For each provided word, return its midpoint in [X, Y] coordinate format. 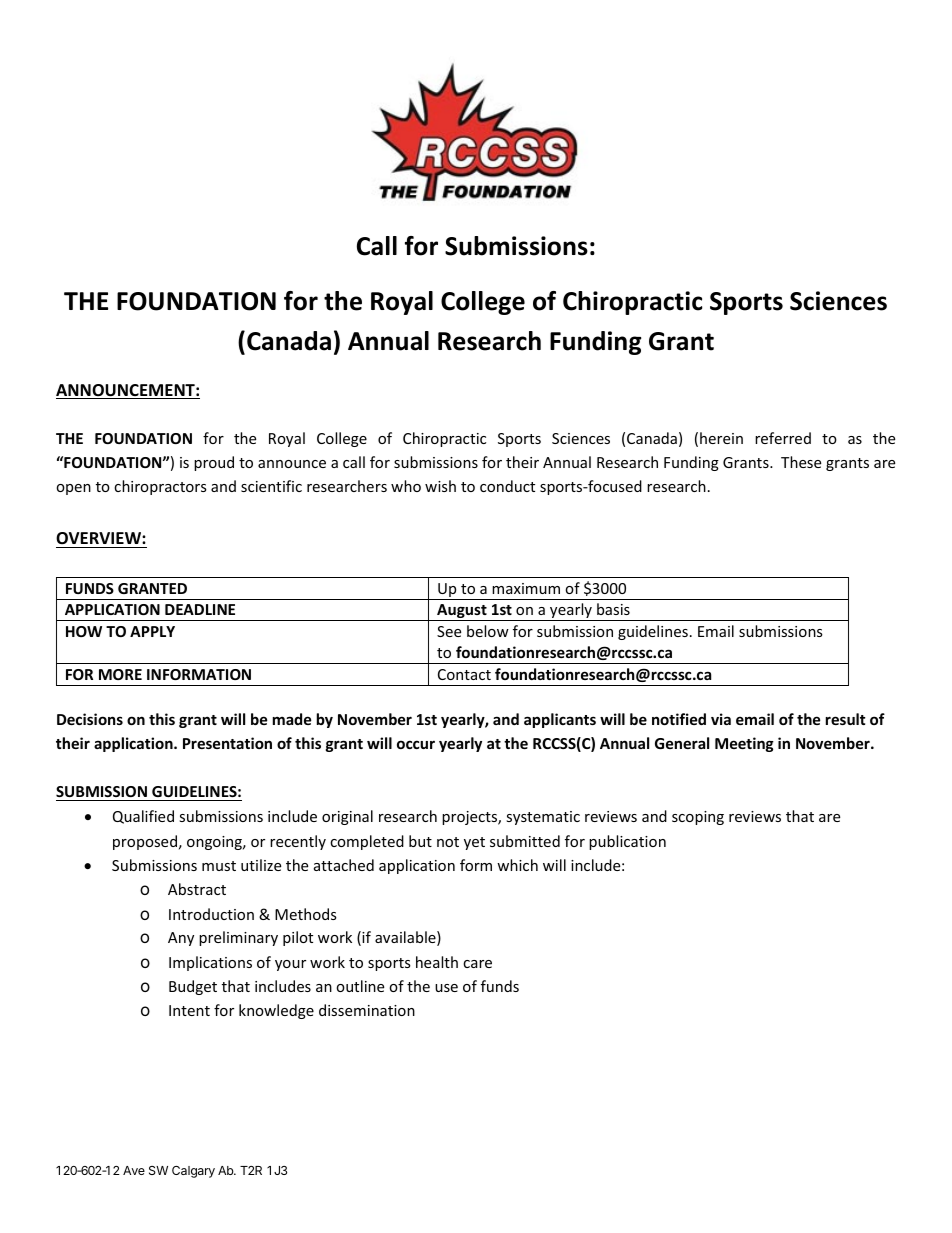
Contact [464, 674]
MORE [120, 674]
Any [181, 939]
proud [214, 463]
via [721, 719]
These [801, 462]
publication [627, 842]
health [437, 962]
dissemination [367, 1010]
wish [440, 486]
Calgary [193, 1172]
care [477, 964]
